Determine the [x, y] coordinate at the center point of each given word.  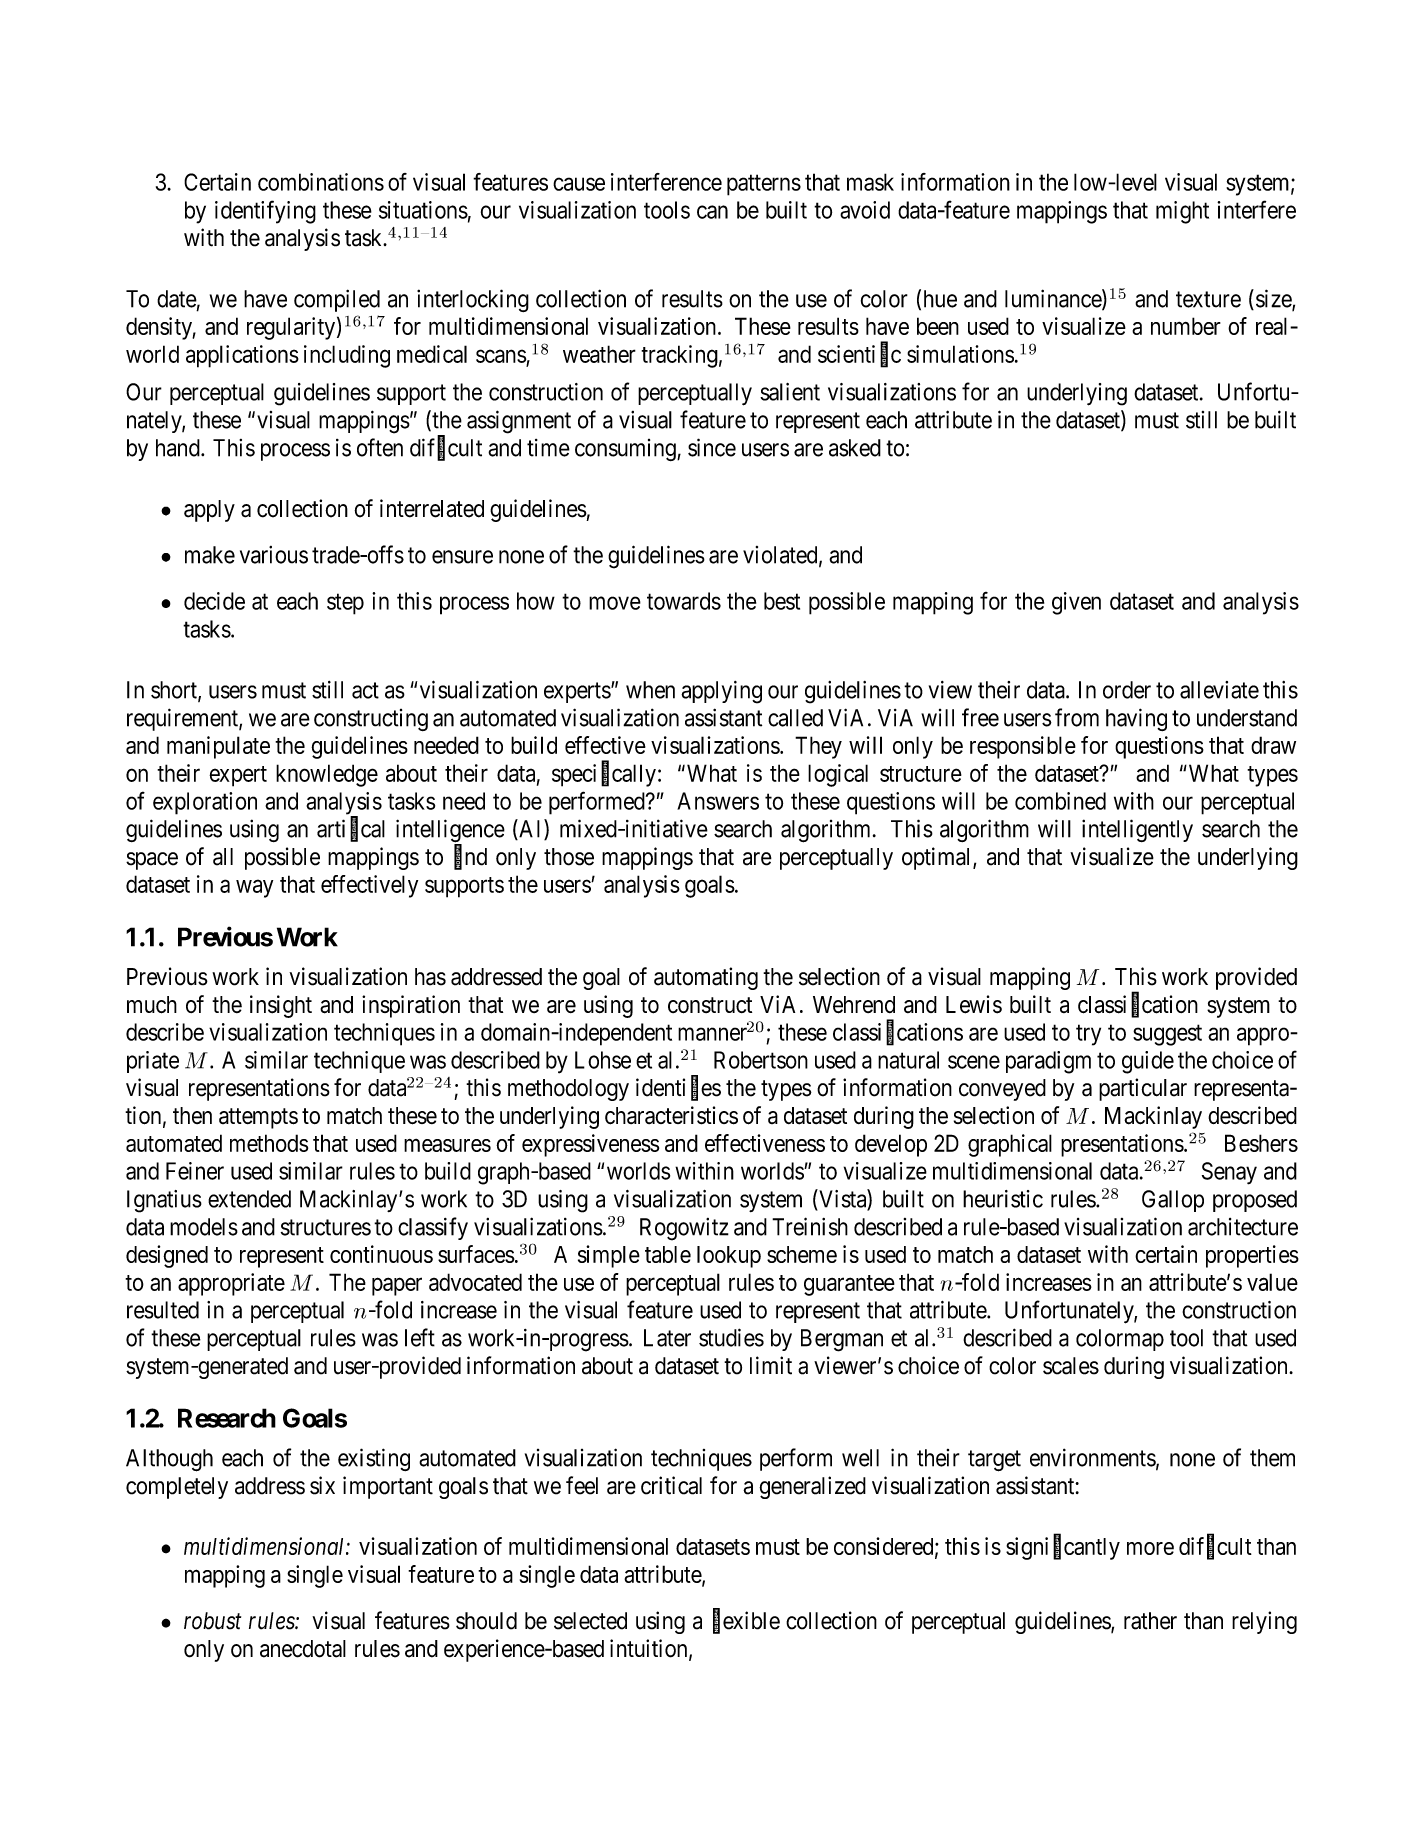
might [1182, 212]
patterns [764, 185]
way [254, 888]
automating [706, 978]
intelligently [1137, 830]
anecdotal [303, 1649]
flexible [746, 1621]
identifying [265, 212]
